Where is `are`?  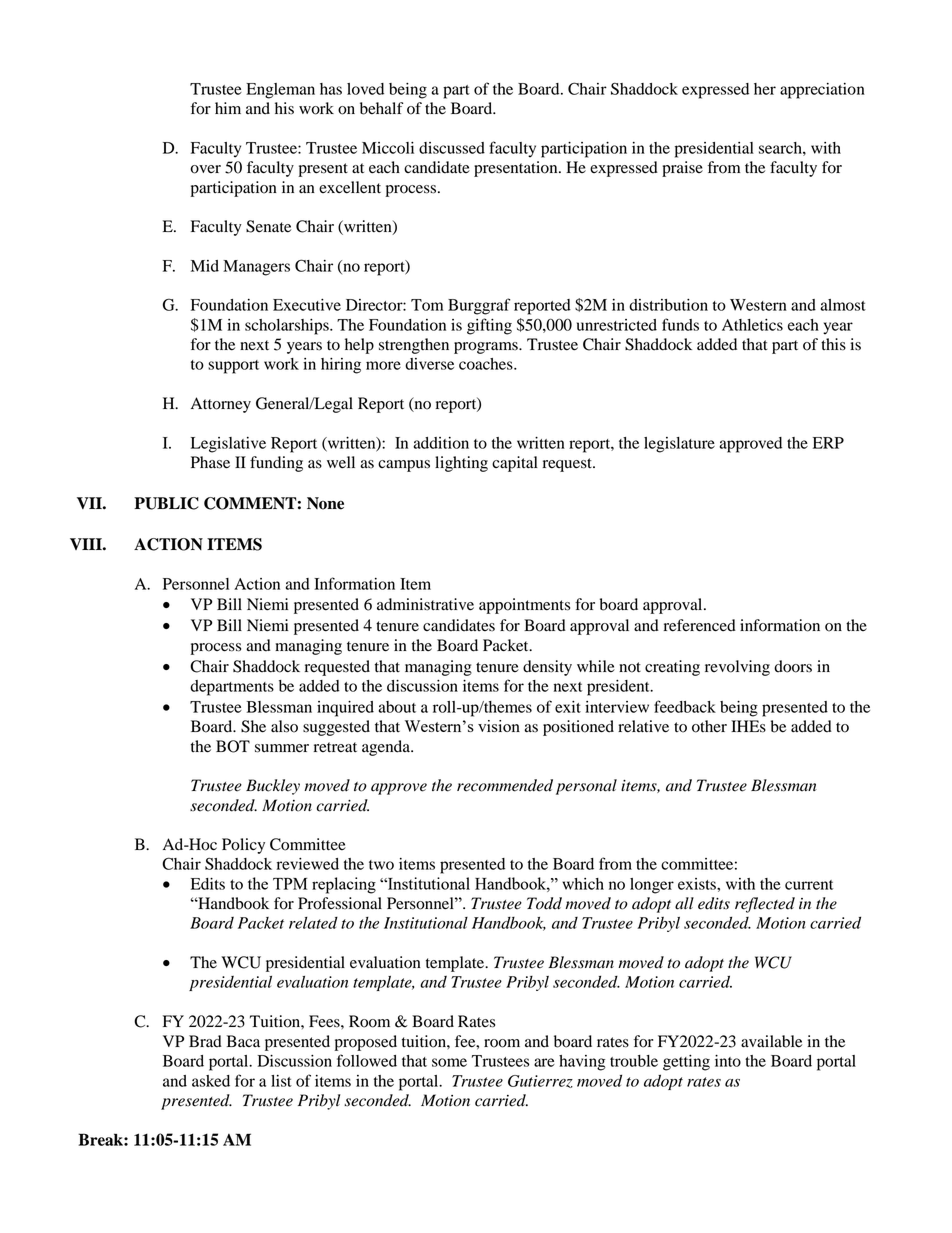
are is located at coordinates (544, 1062).
